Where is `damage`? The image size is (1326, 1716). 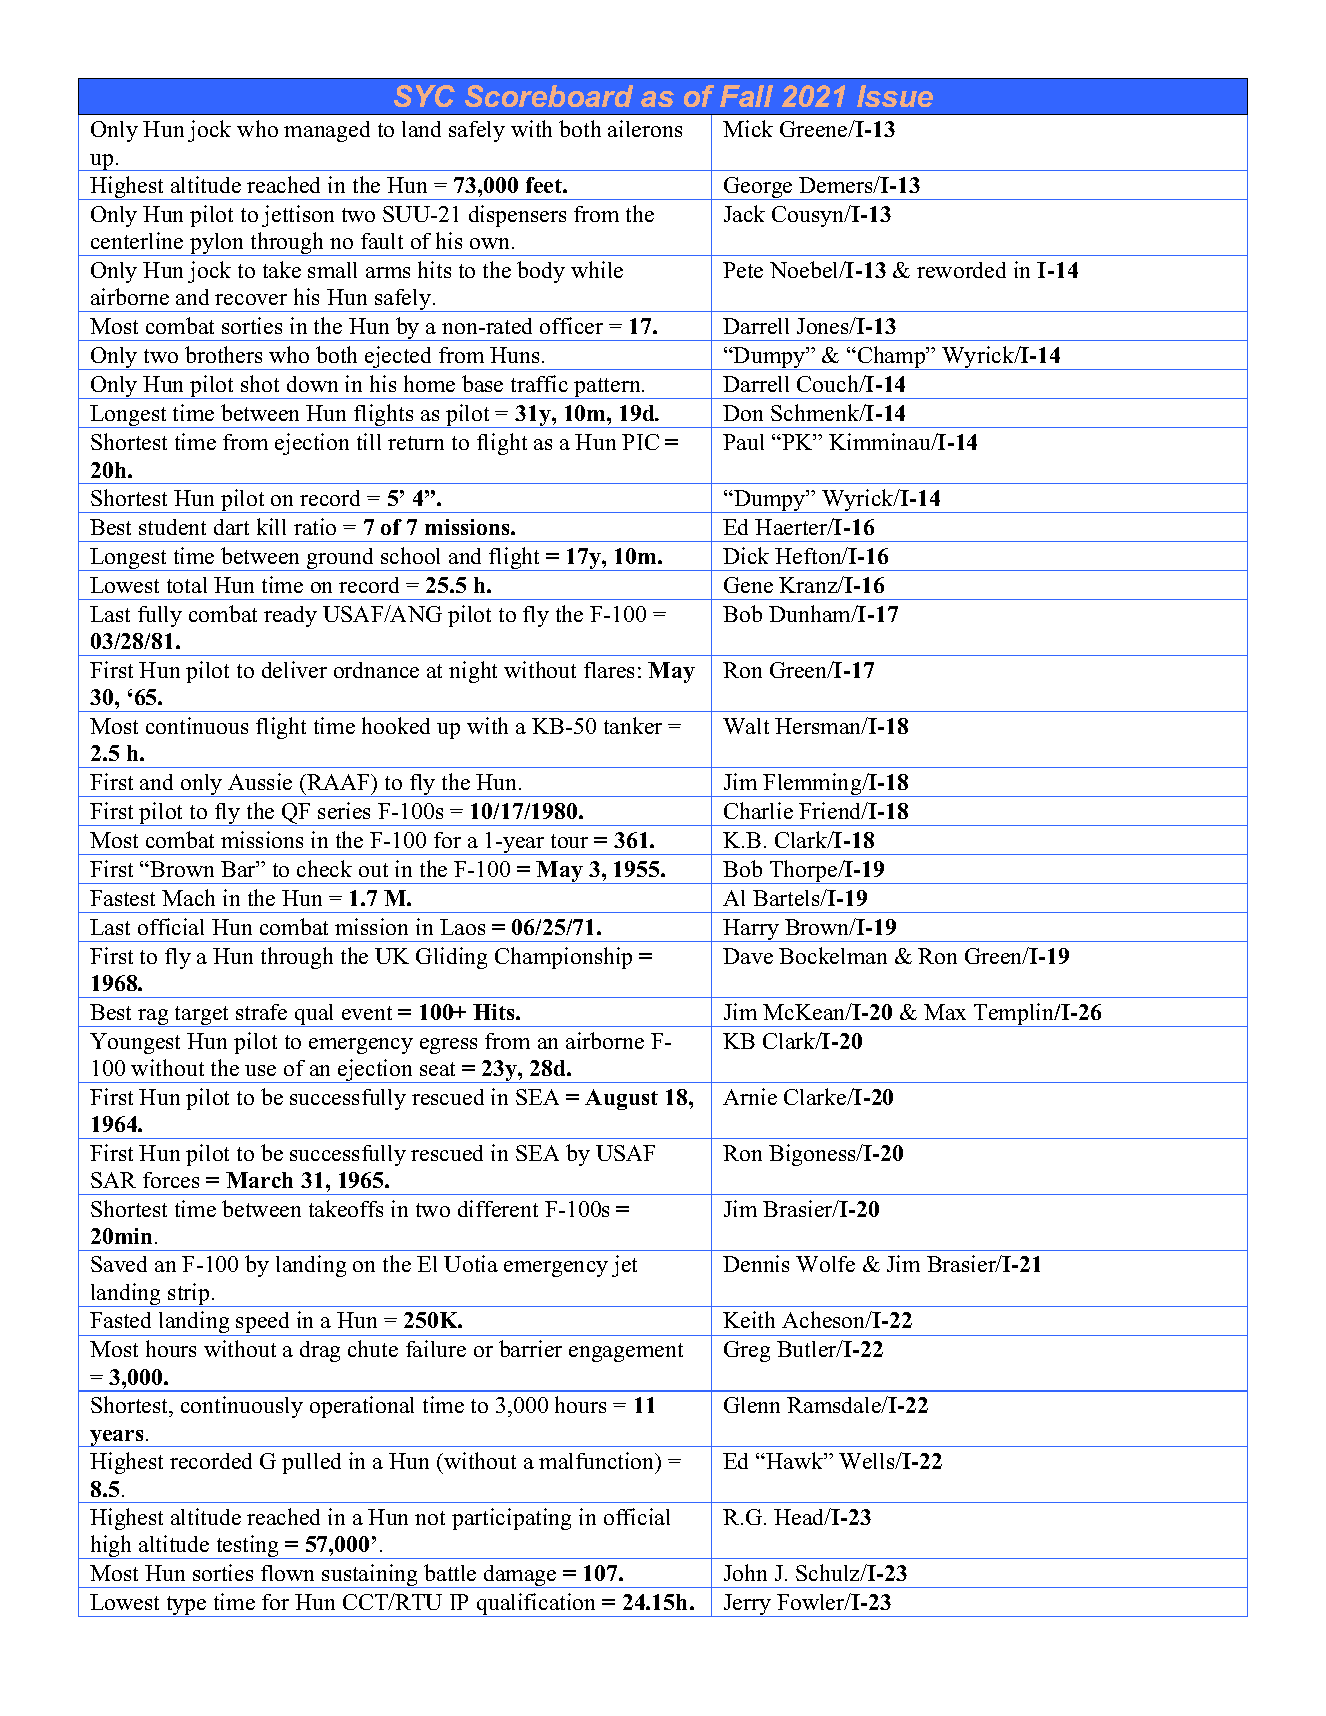
damage is located at coordinates (520, 1576).
